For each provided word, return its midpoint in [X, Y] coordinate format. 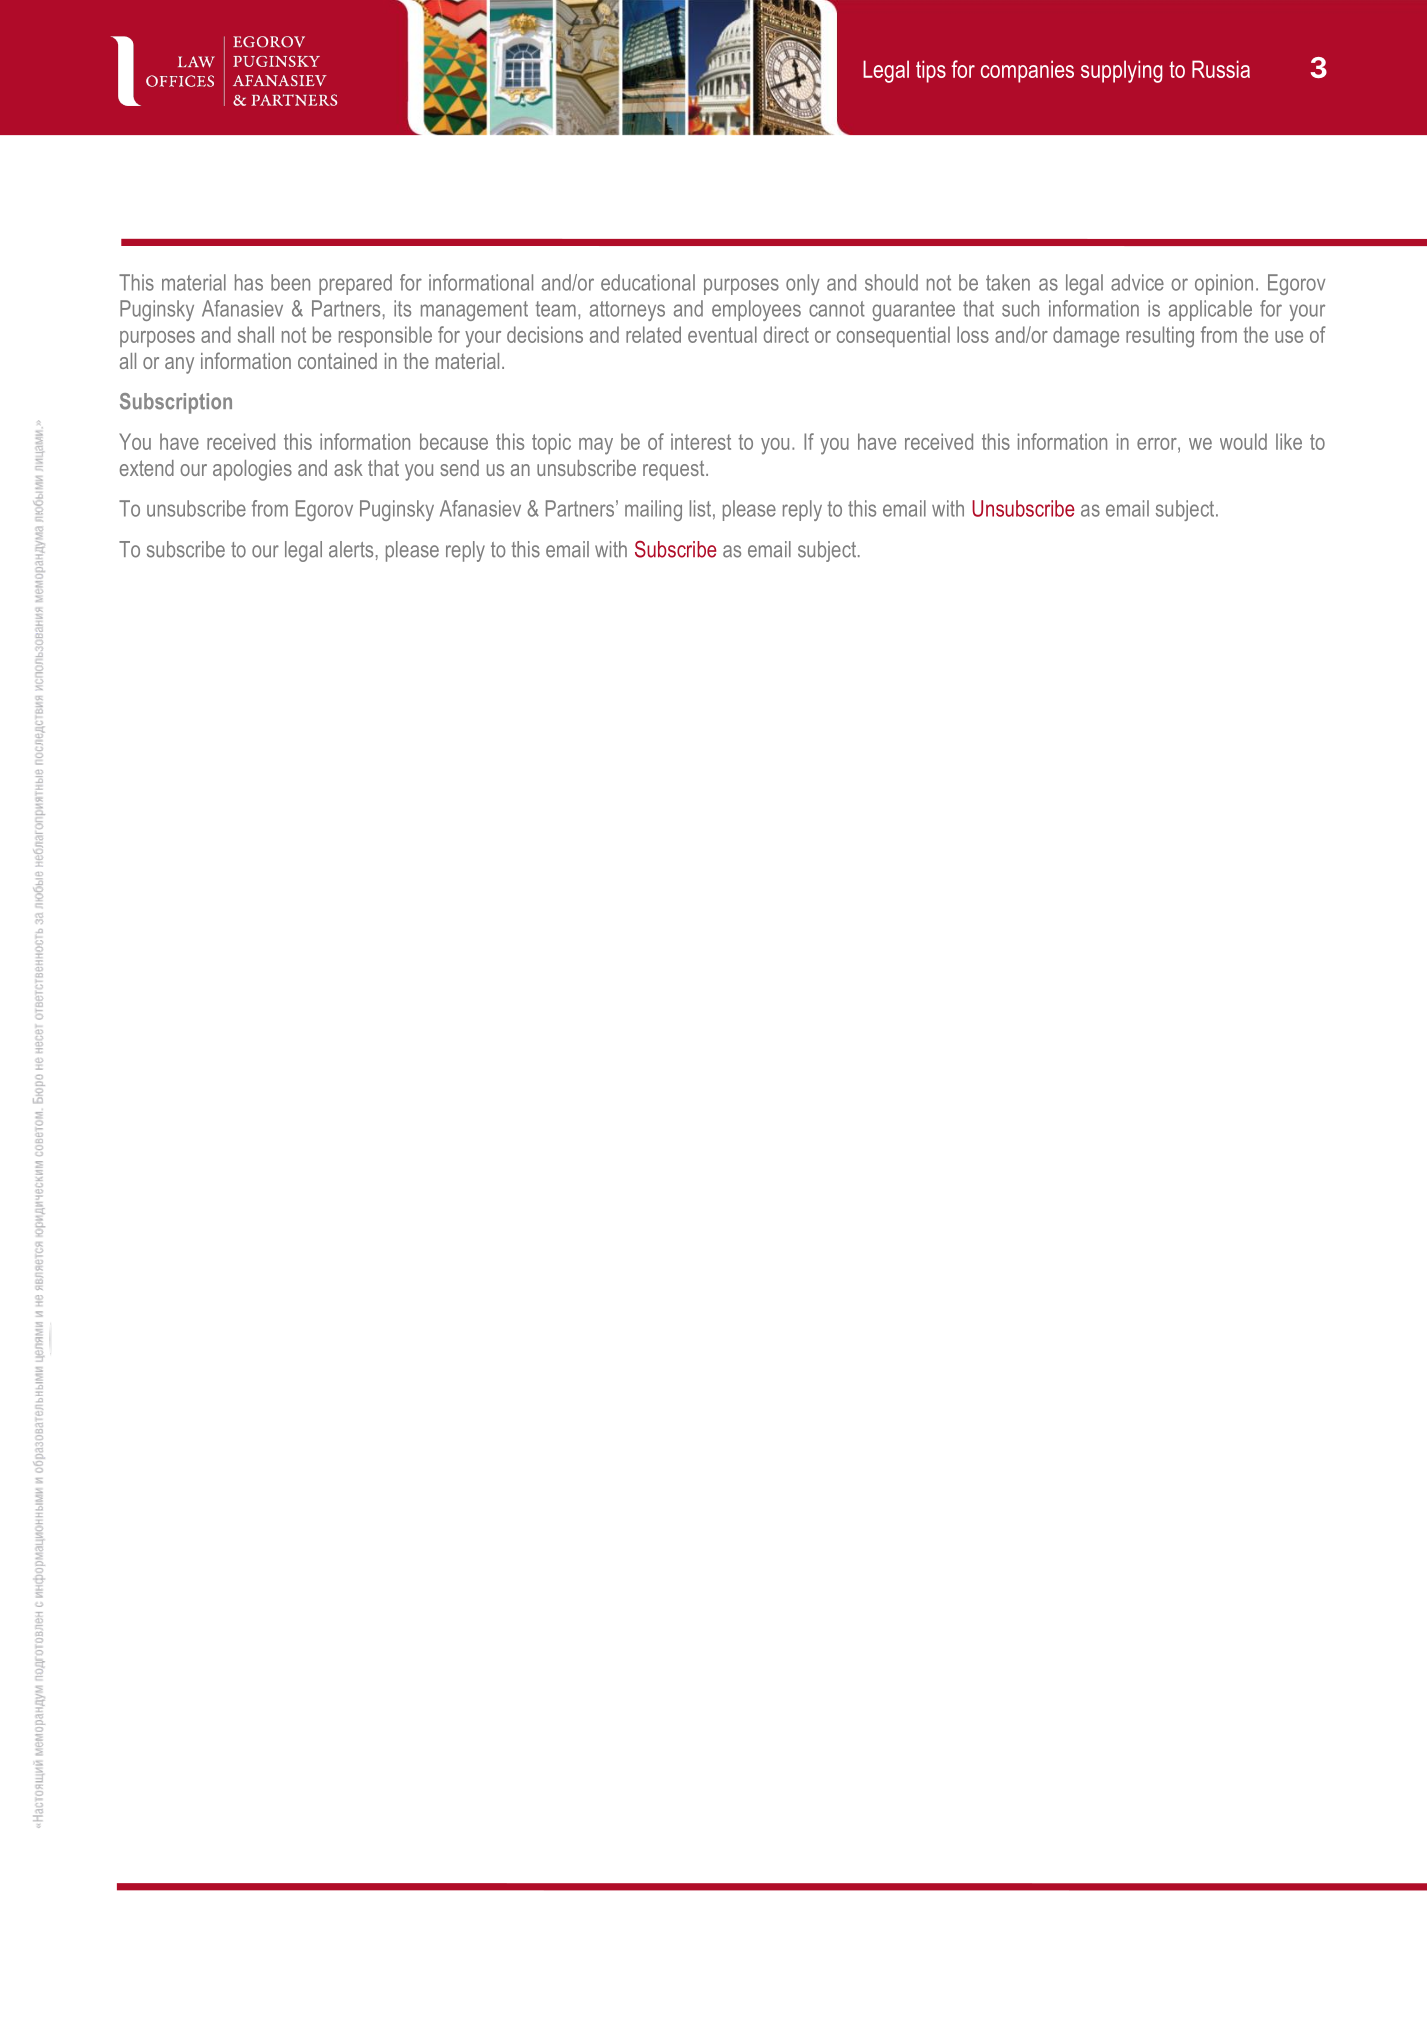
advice [1137, 282]
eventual [722, 334]
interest [701, 441]
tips [931, 71]
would [1243, 441]
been [290, 282]
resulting [1160, 337]
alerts [351, 549]
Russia [1221, 69]
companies [1027, 71]
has [249, 282]
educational [648, 282]
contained [337, 361]
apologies [252, 470]
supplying [1122, 71]
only [803, 284]
